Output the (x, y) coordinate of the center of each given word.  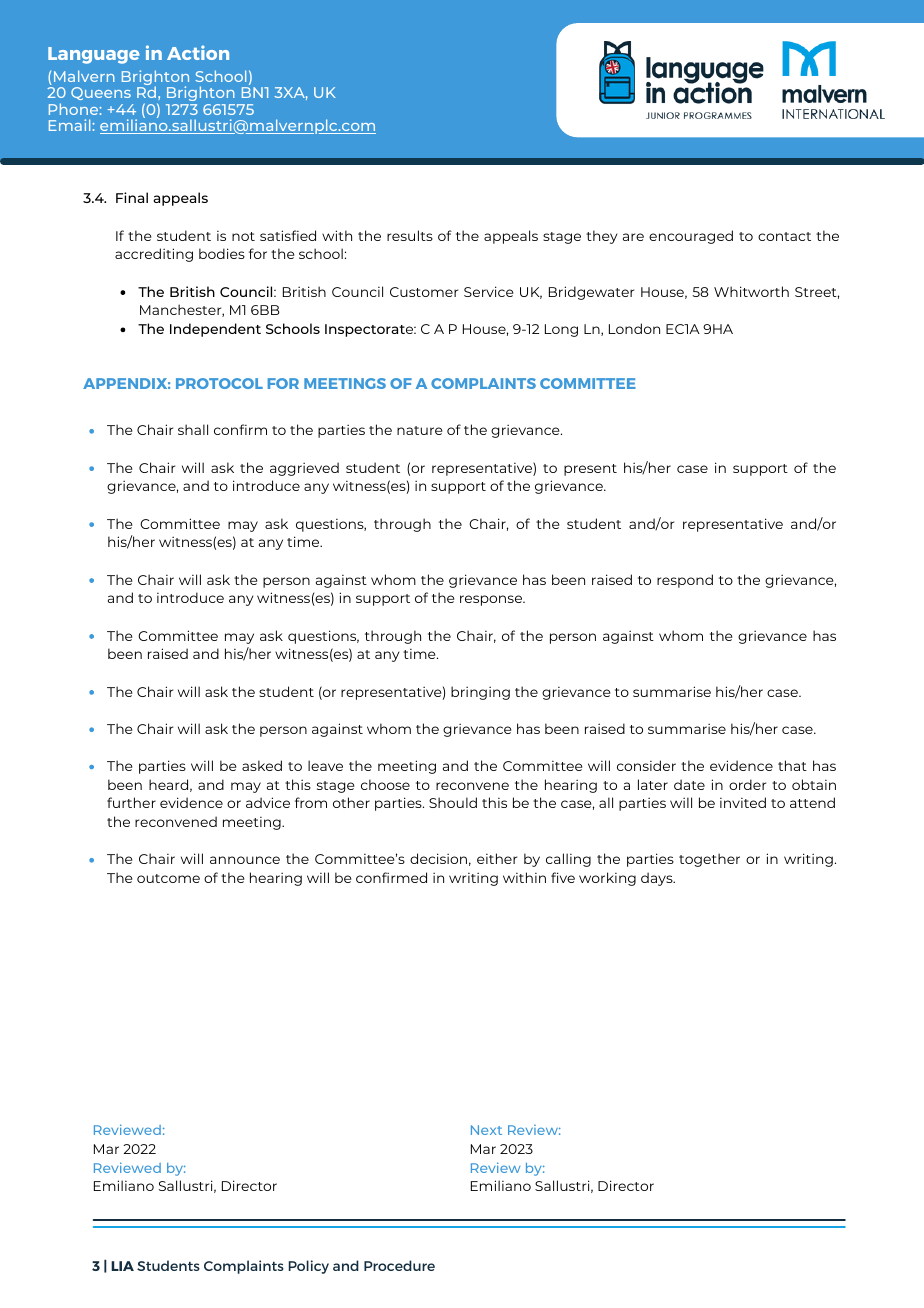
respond (685, 581)
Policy (309, 1267)
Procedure (399, 1265)
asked (262, 765)
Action (198, 52)
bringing (480, 693)
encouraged (691, 237)
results (410, 235)
